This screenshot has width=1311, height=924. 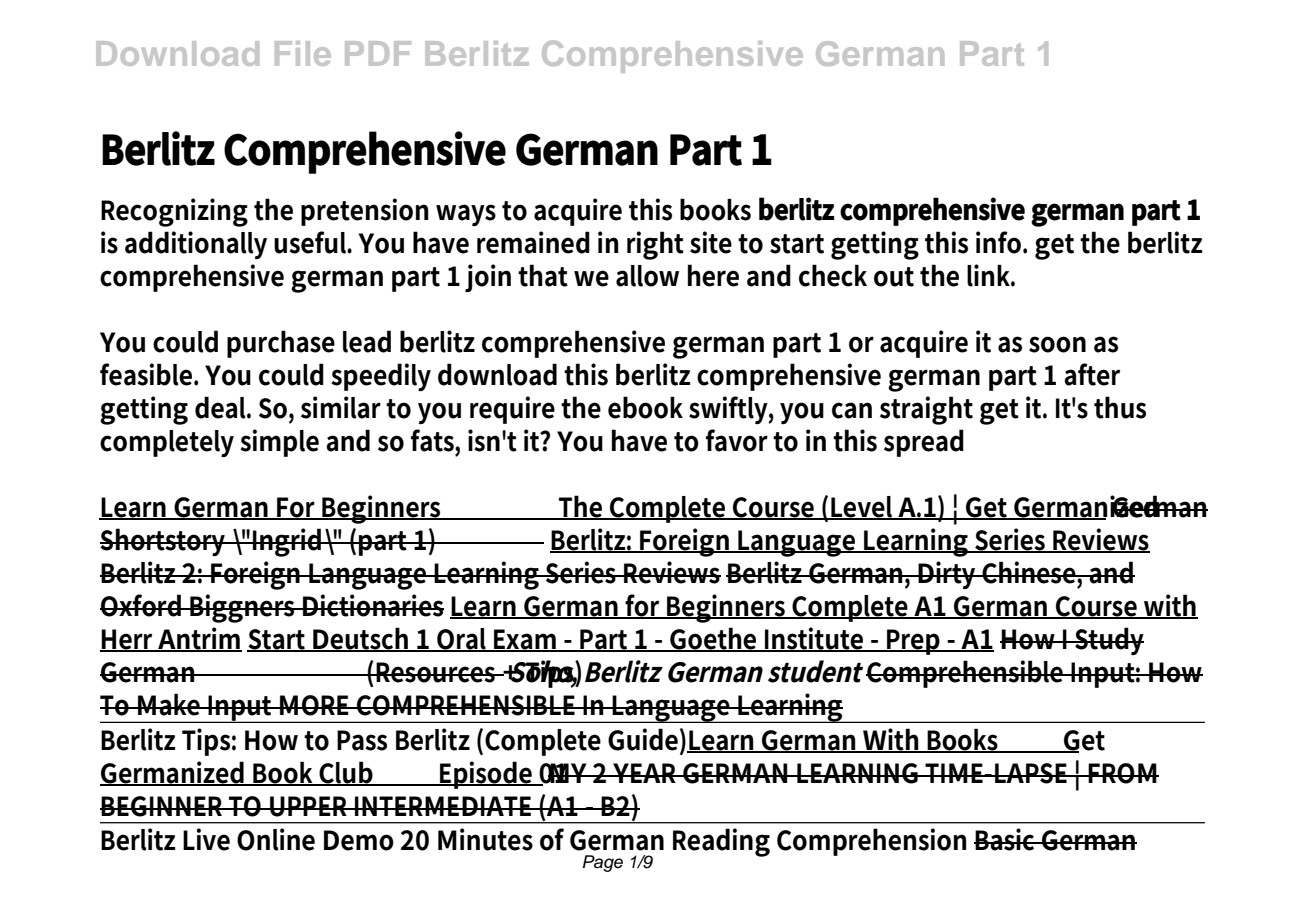 What do you see at coordinates (1006, 839) in the screenshot?
I see `Basic` at bounding box center [1006, 839].
